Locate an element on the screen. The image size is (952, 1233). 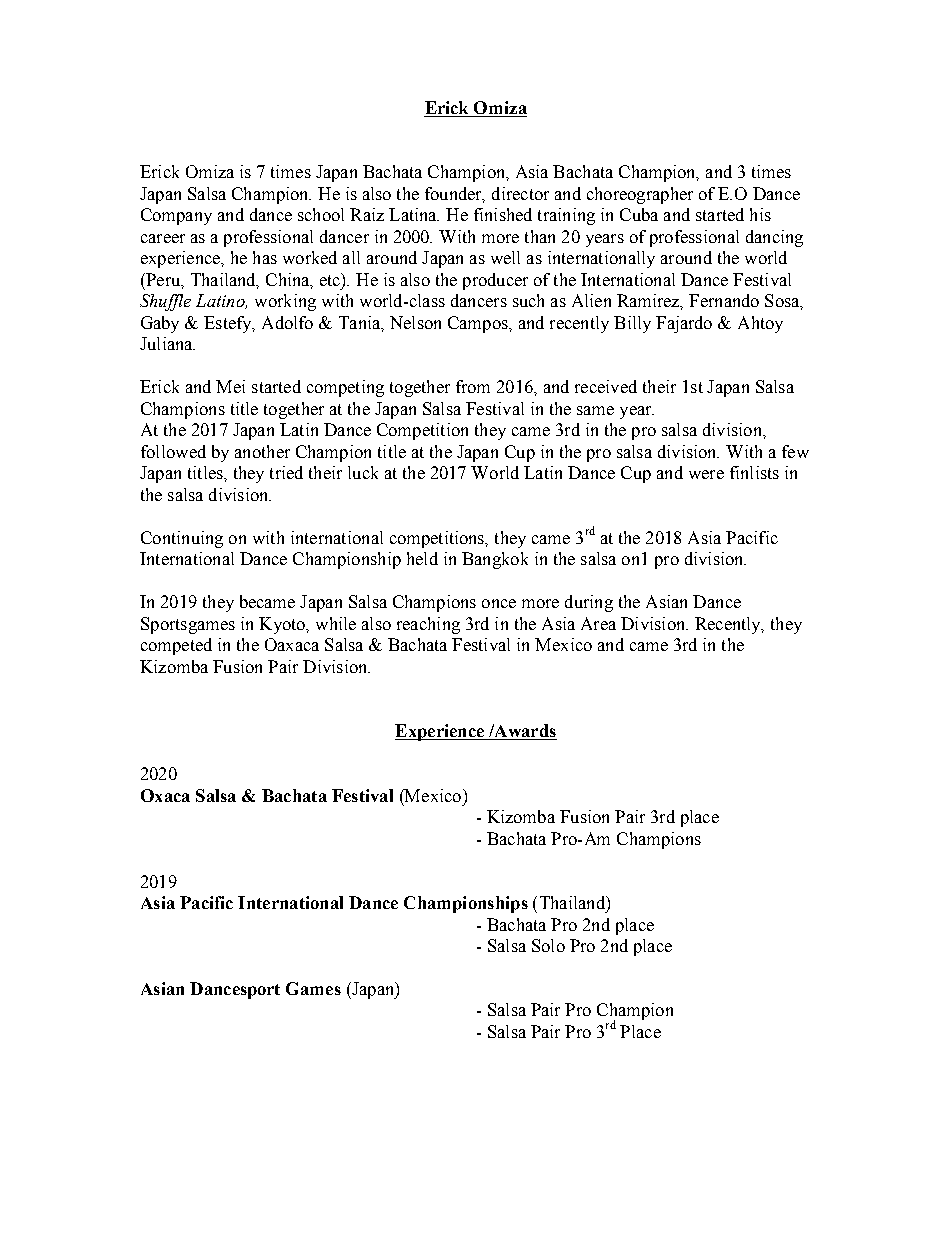
Company is located at coordinates (176, 216).
